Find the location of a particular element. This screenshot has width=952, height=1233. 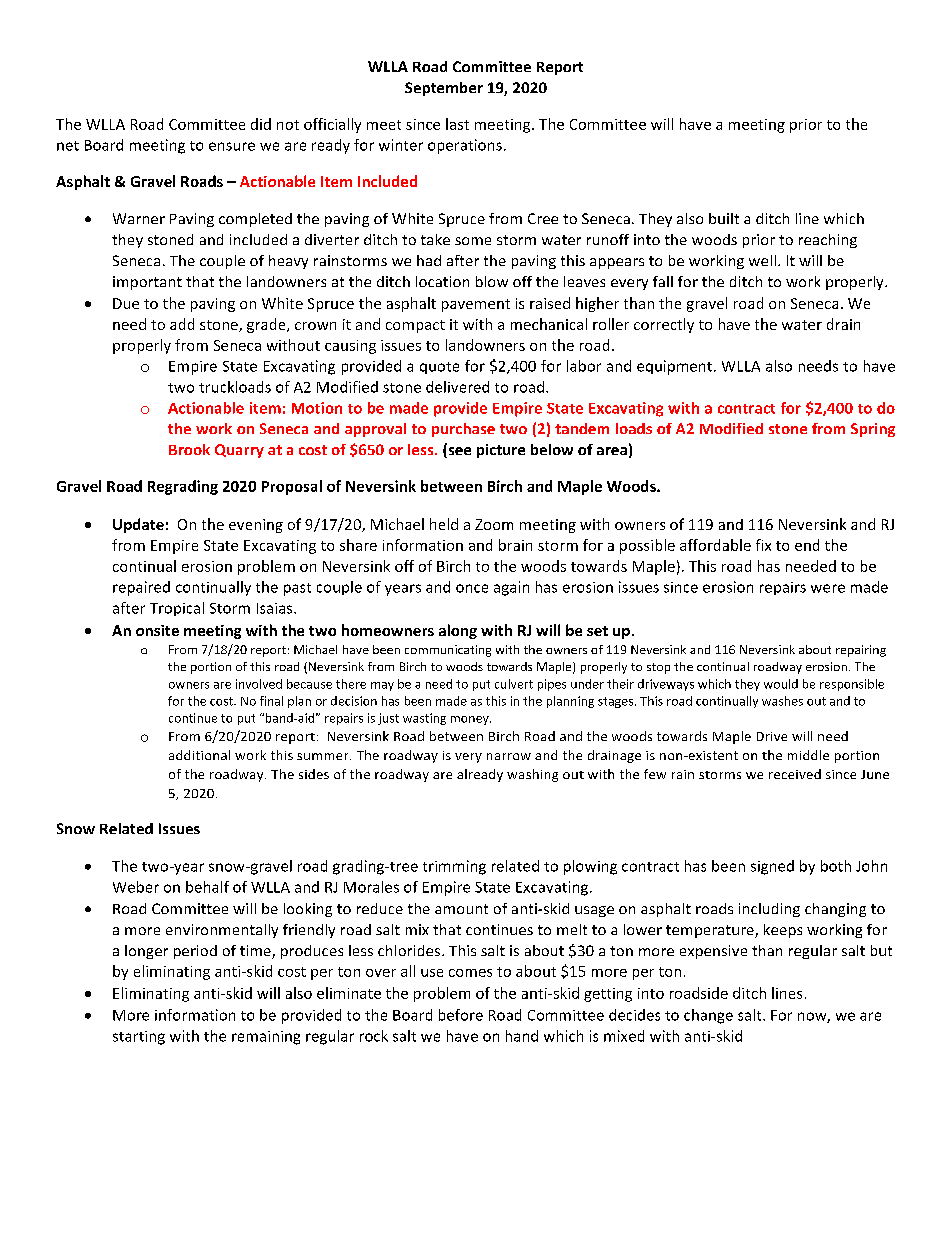

Spring is located at coordinates (873, 430).
